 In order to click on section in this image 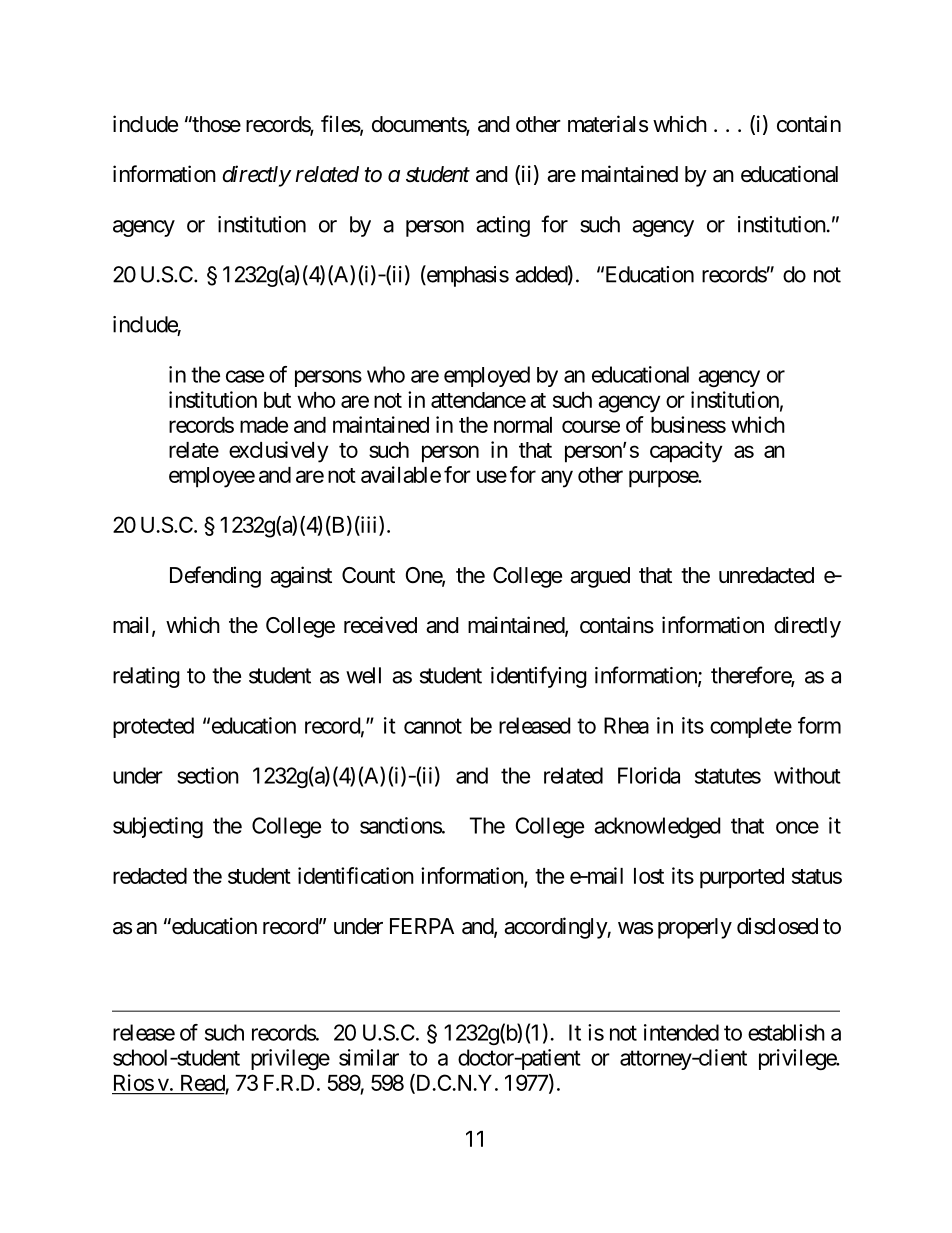, I will do `click(208, 775)`.
